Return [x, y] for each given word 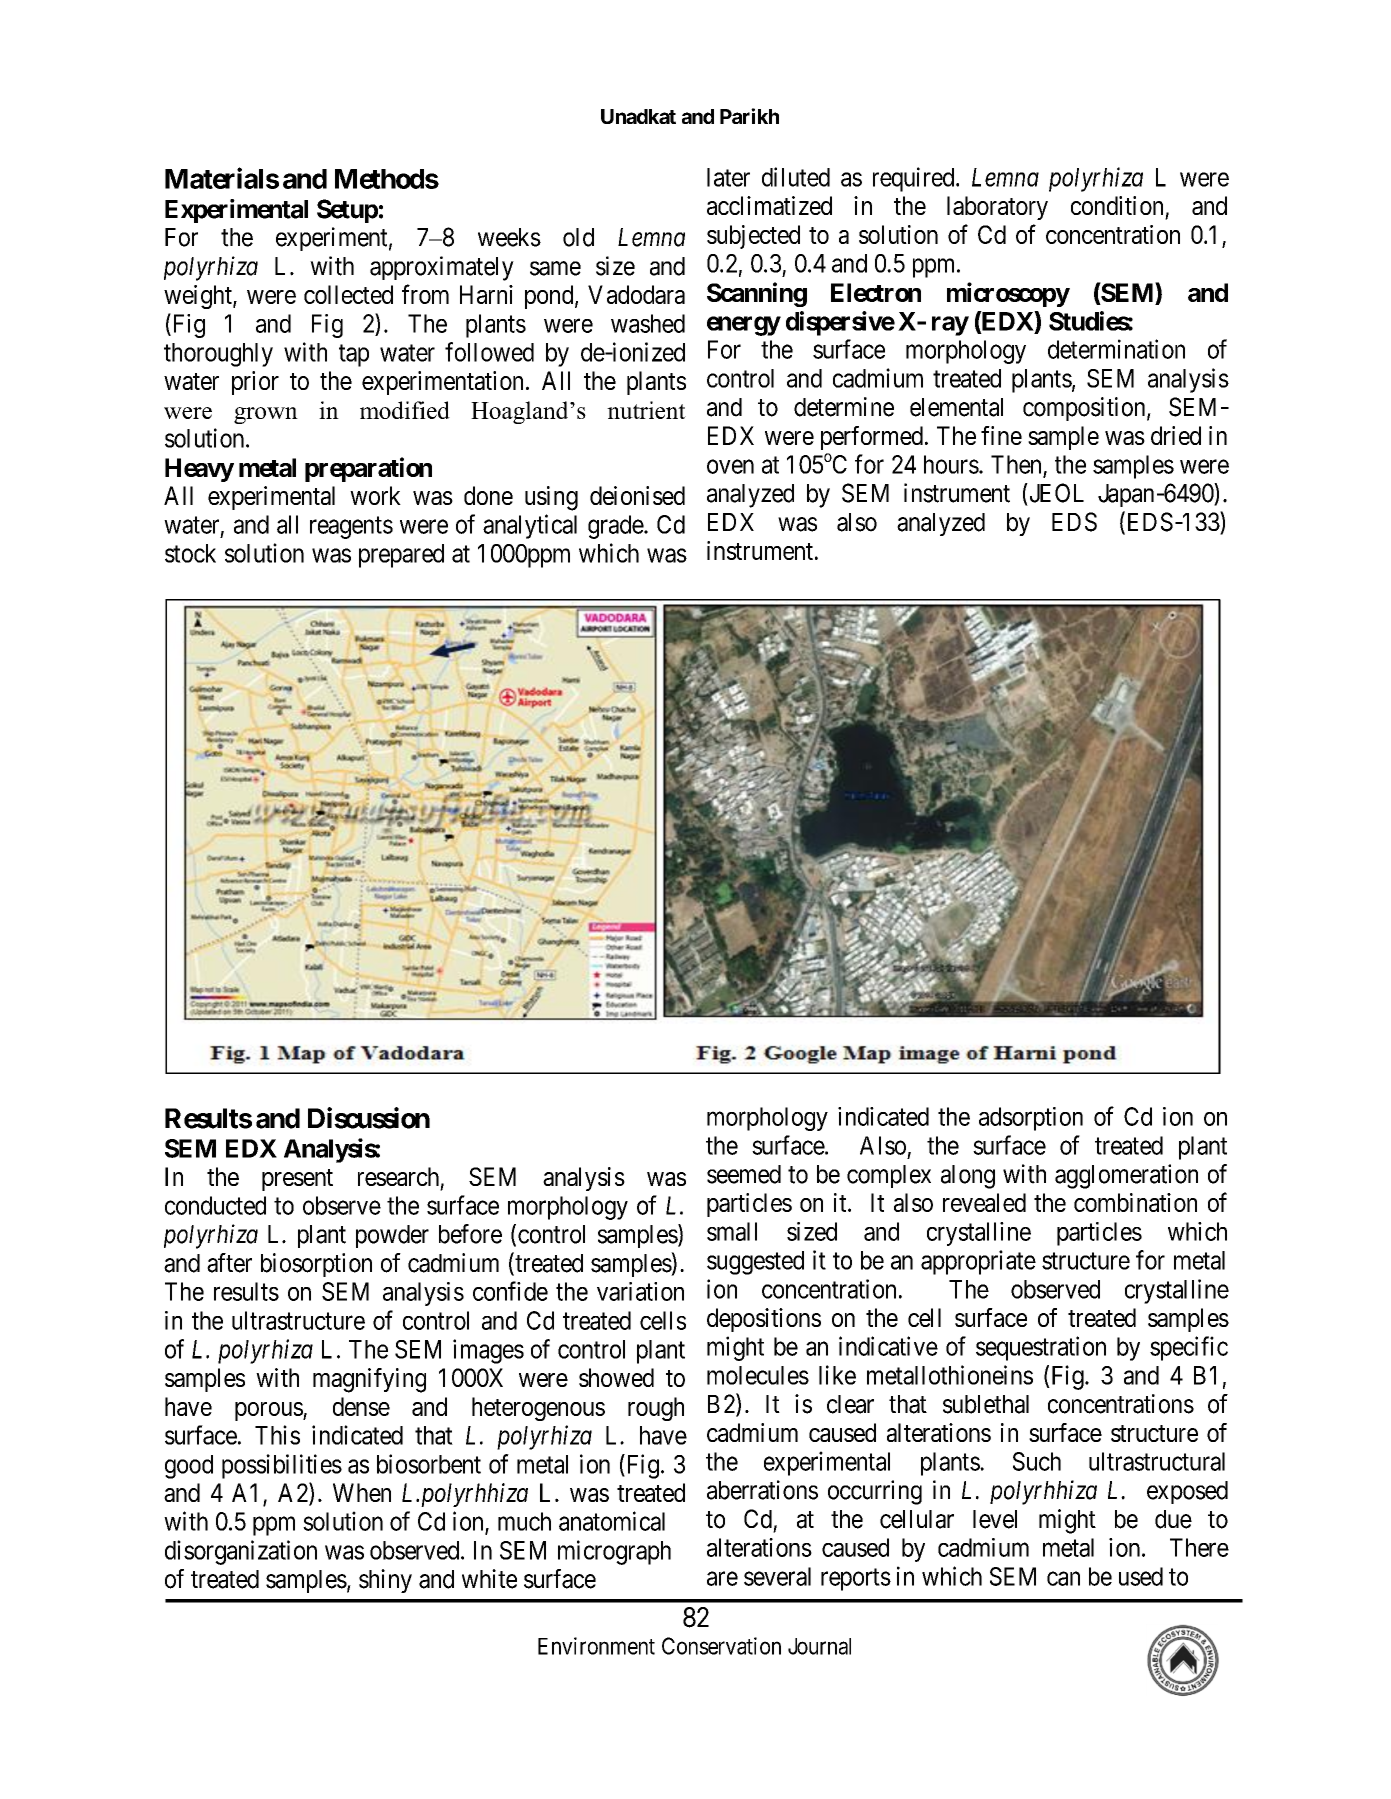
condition [1117, 205]
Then [1016, 464]
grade [616, 527]
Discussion [369, 1118]
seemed [744, 1174]
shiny [385, 1581]
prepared [401, 556]
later [728, 177]
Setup [347, 211]
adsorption [1031, 1119]
